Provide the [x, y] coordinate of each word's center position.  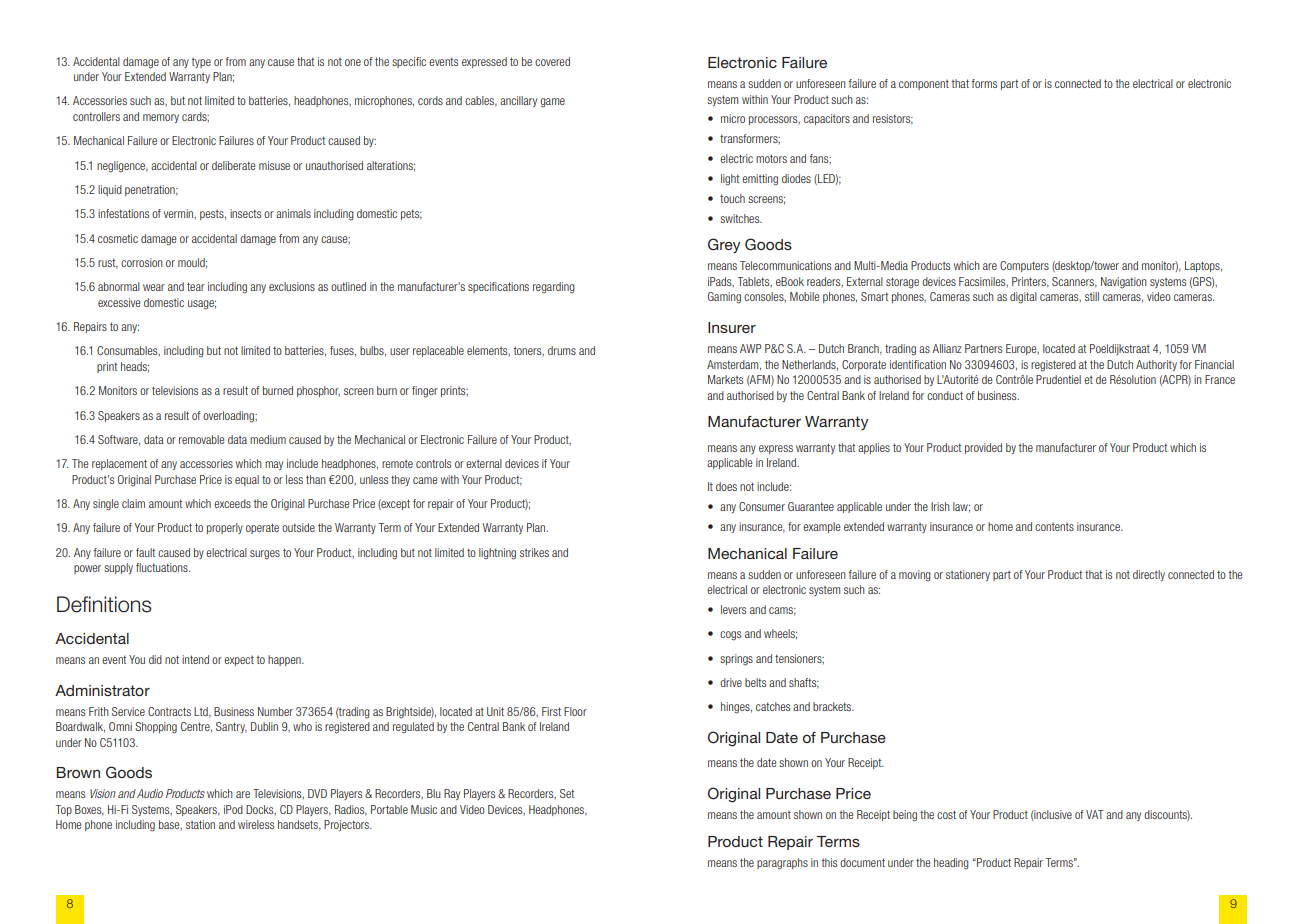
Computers [1024, 266]
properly [225, 528]
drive [731, 682]
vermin [180, 214]
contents [1054, 527]
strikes [534, 552]
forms [984, 83]
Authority [1156, 365]
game [552, 103]
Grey [724, 245]
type [201, 63]
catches [773, 706]
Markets [725, 379]
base [170, 825]
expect [239, 661]
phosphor [318, 391]
